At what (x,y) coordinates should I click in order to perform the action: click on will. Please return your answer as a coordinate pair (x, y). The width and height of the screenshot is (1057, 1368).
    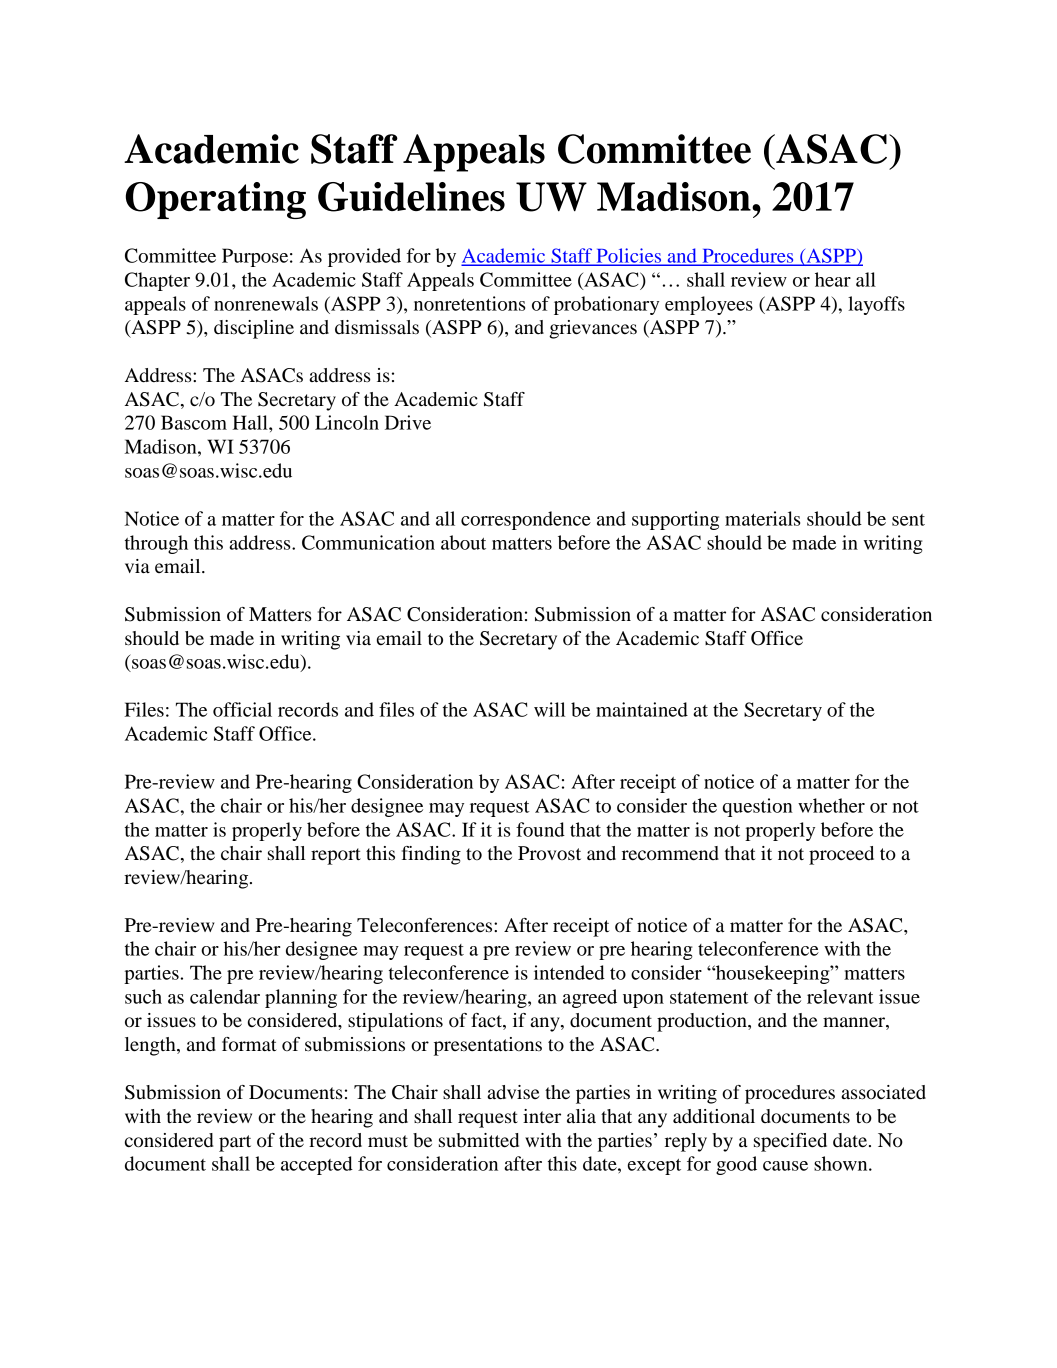
    Looking at the image, I should click on (549, 709).
